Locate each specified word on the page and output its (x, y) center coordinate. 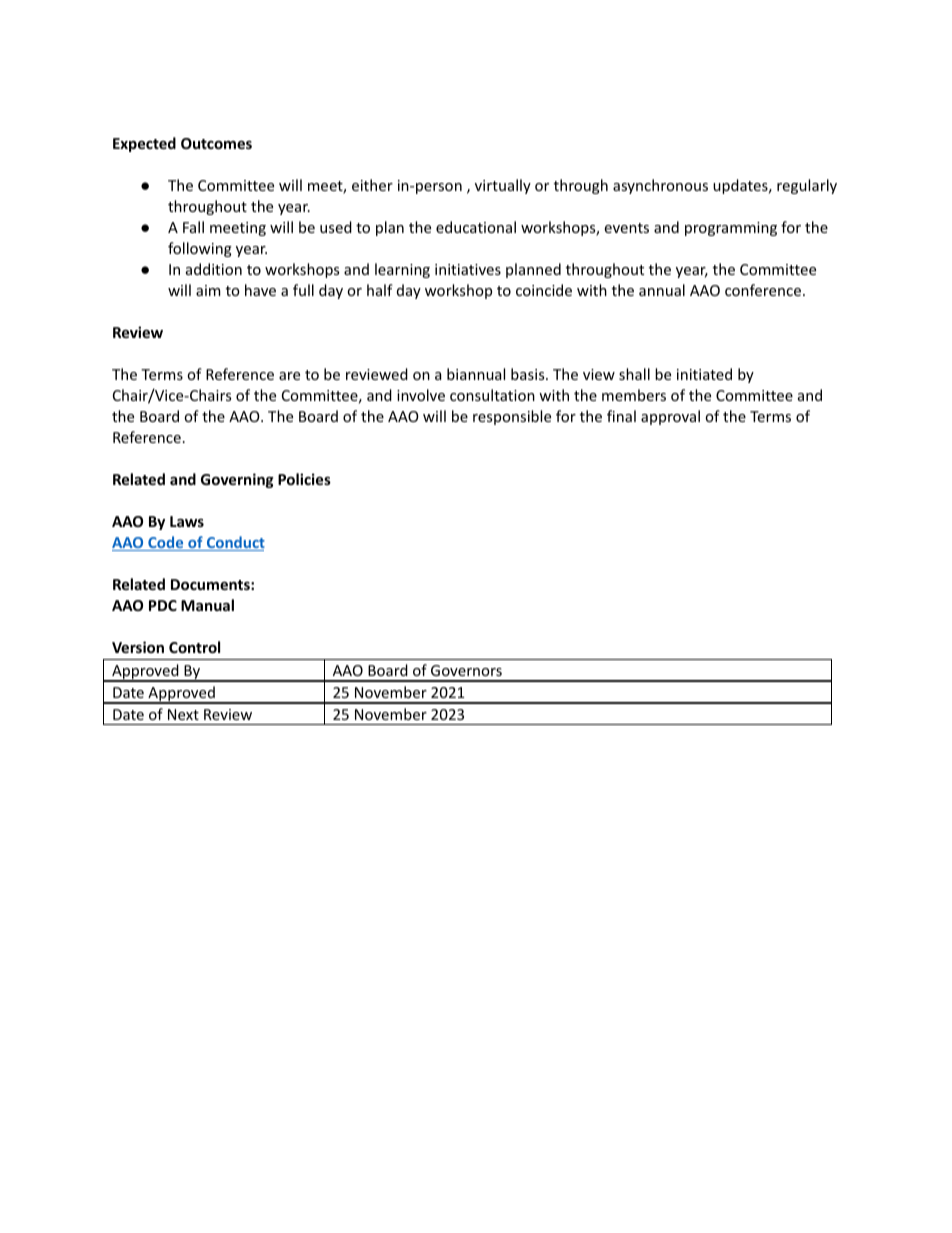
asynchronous (660, 186)
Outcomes (216, 143)
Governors (466, 670)
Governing (237, 480)
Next (183, 714)
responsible (512, 417)
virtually (503, 186)
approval (670, 417)
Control (194, 647)
